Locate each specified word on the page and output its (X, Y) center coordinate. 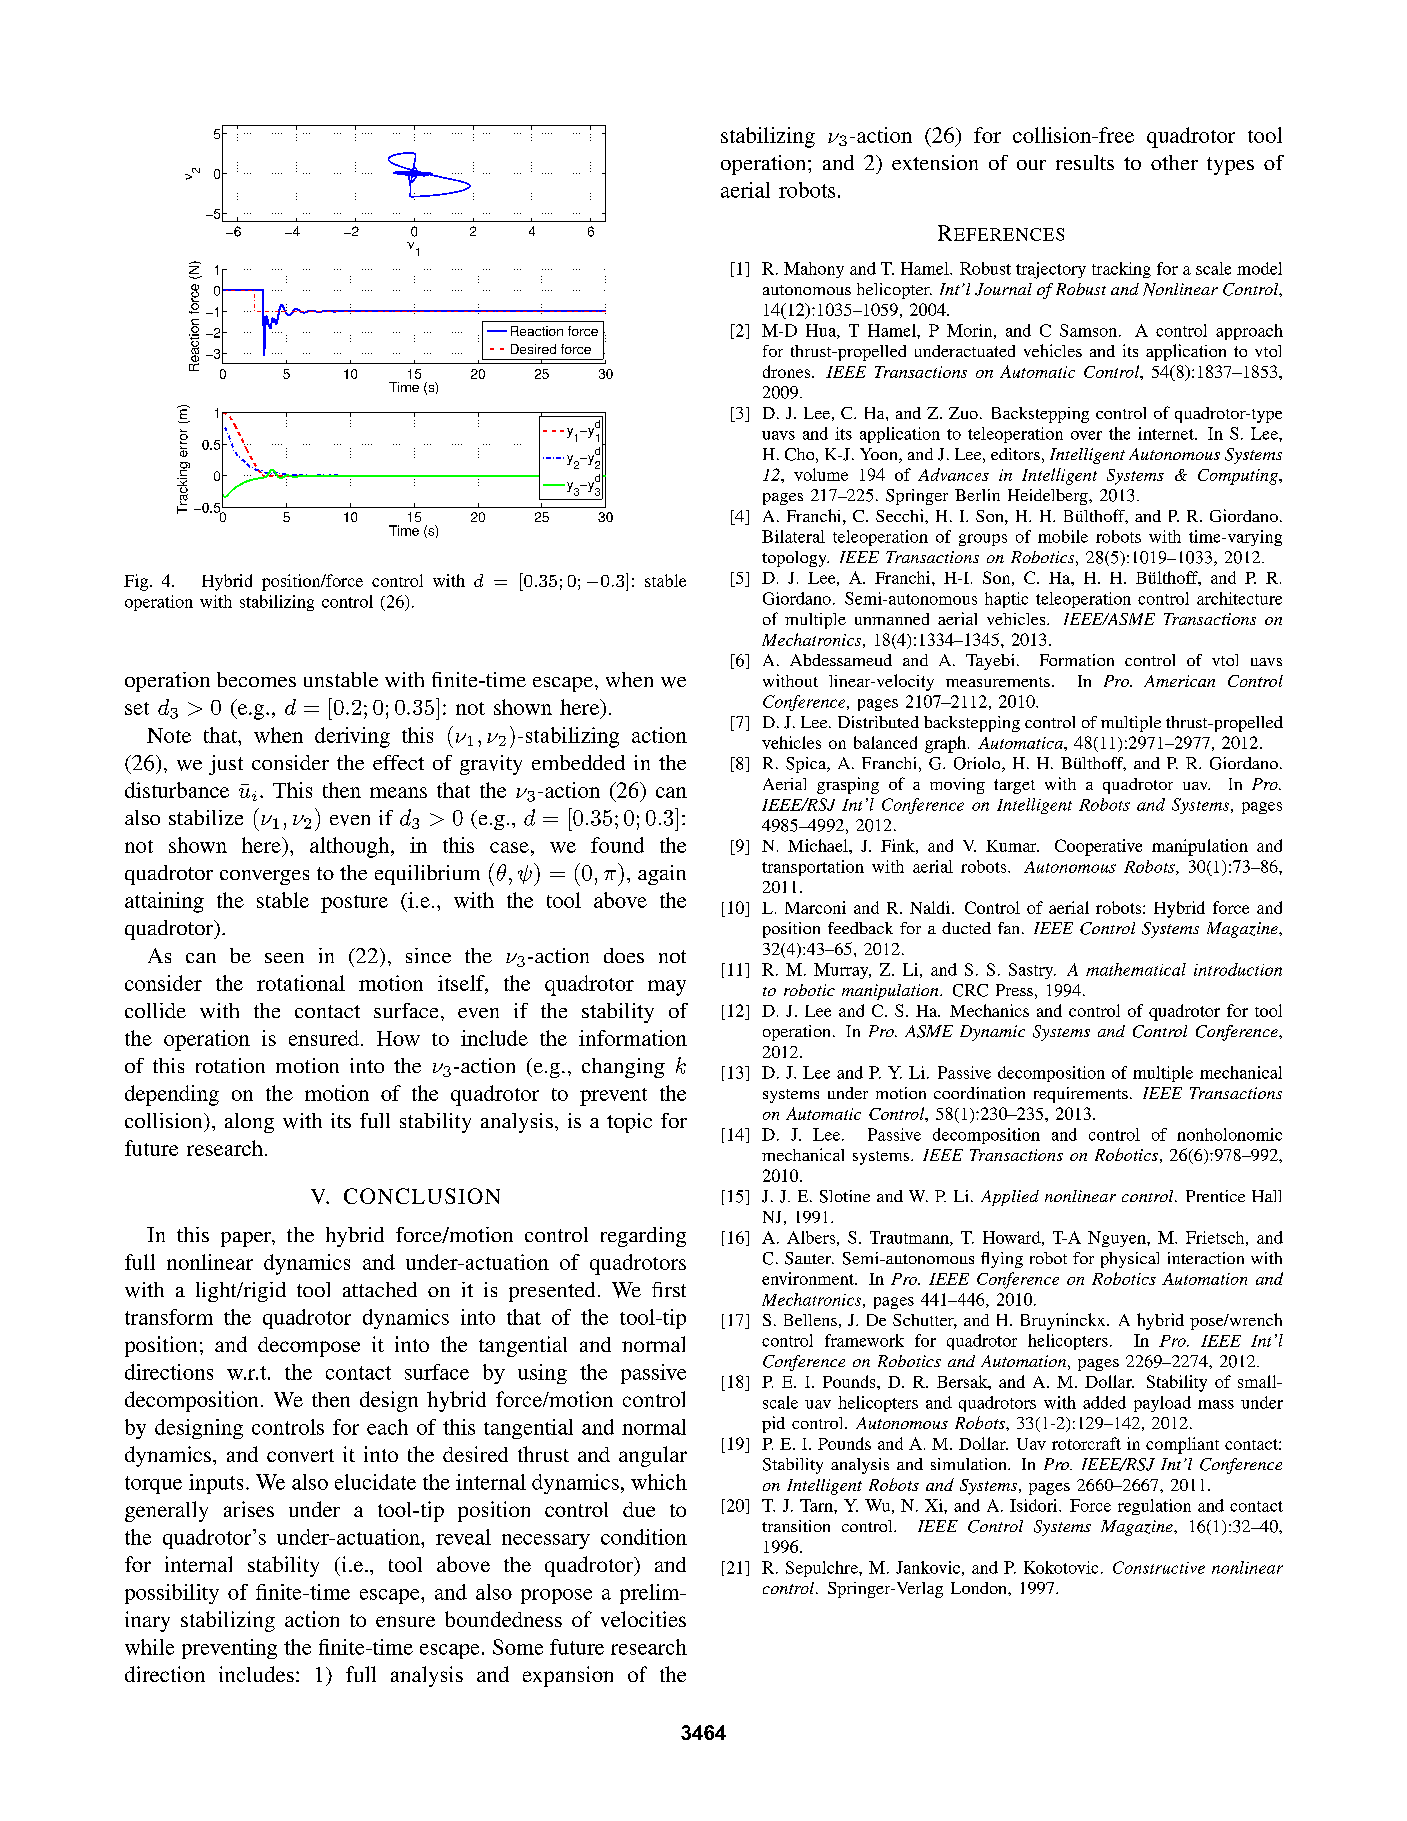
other (1174, 162)
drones (788, 371)
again (662, 875)
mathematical (1136, 969)
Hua (822, 331)
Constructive (1159, 1567)
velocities (643, 1619)
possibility (172, 1594)
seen (284, 958)
